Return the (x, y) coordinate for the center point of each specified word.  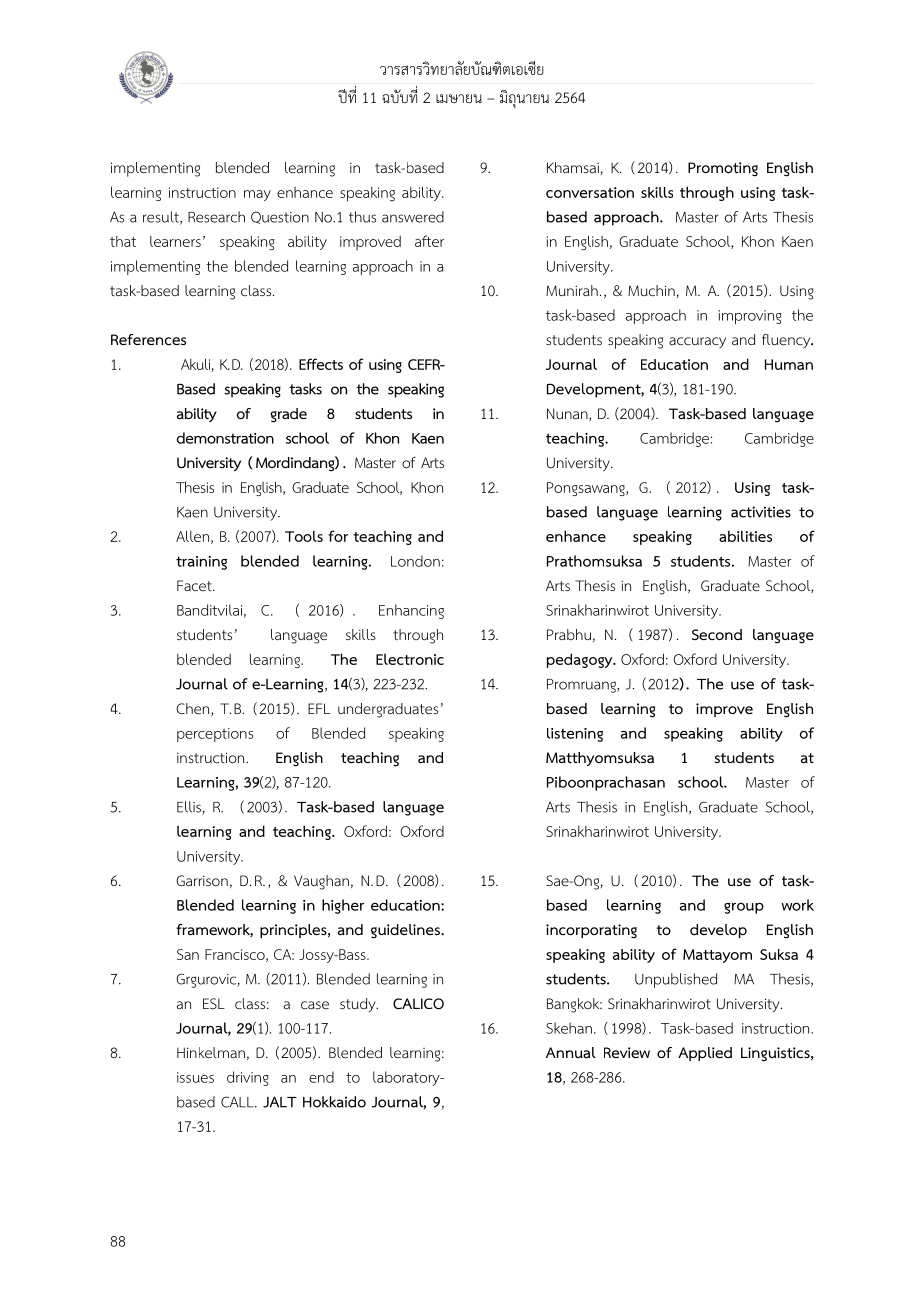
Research (216, 217)
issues (195, 1077)
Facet (195, 585)
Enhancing (411, 611)
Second (717, 634)
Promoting (723, 169)
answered (413, 217)
